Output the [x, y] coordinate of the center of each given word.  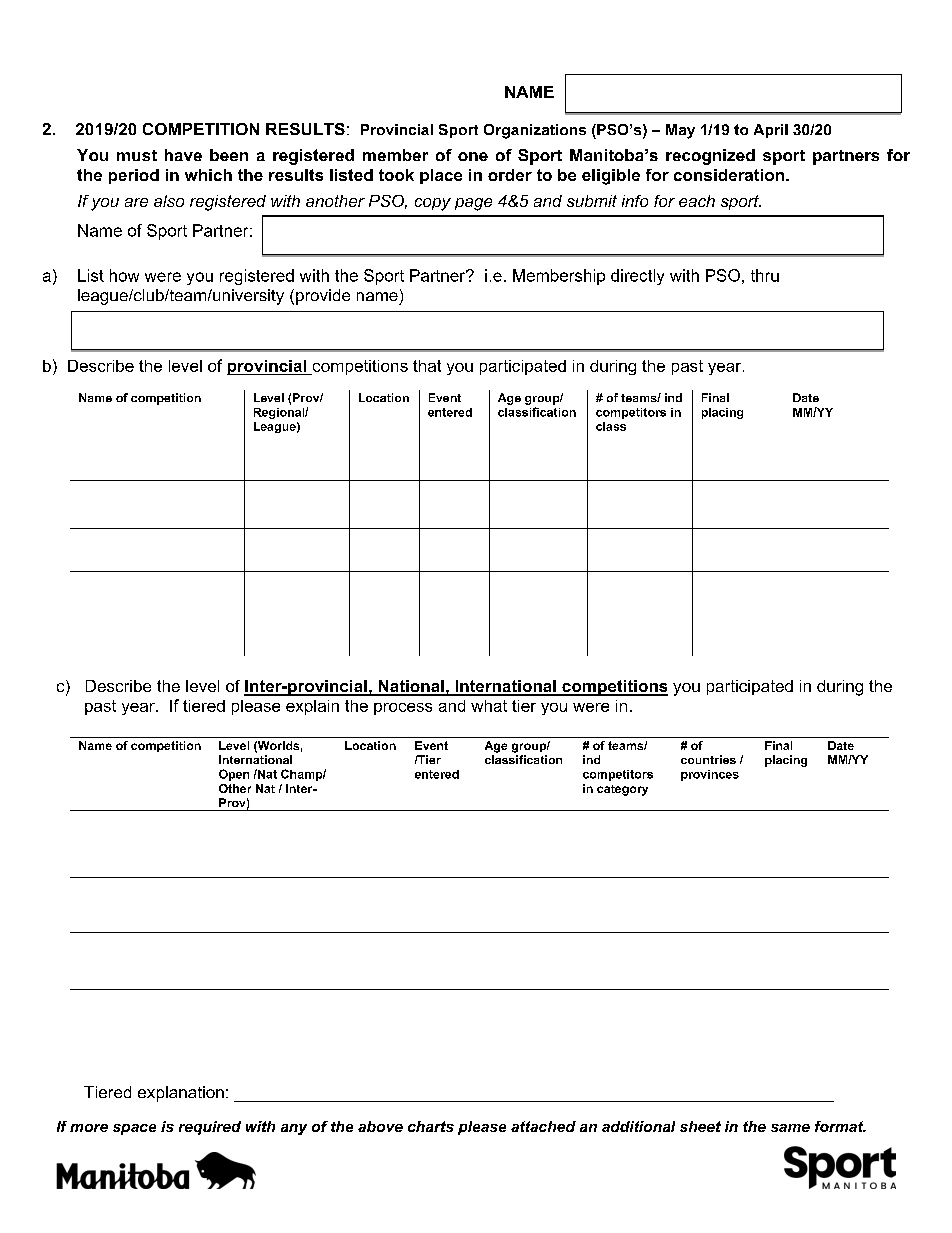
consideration [730, 175]
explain [312, 707]
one [473, 156]
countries [708, 759]
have [183, 155]
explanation [181, 1094]
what [489, 706]
